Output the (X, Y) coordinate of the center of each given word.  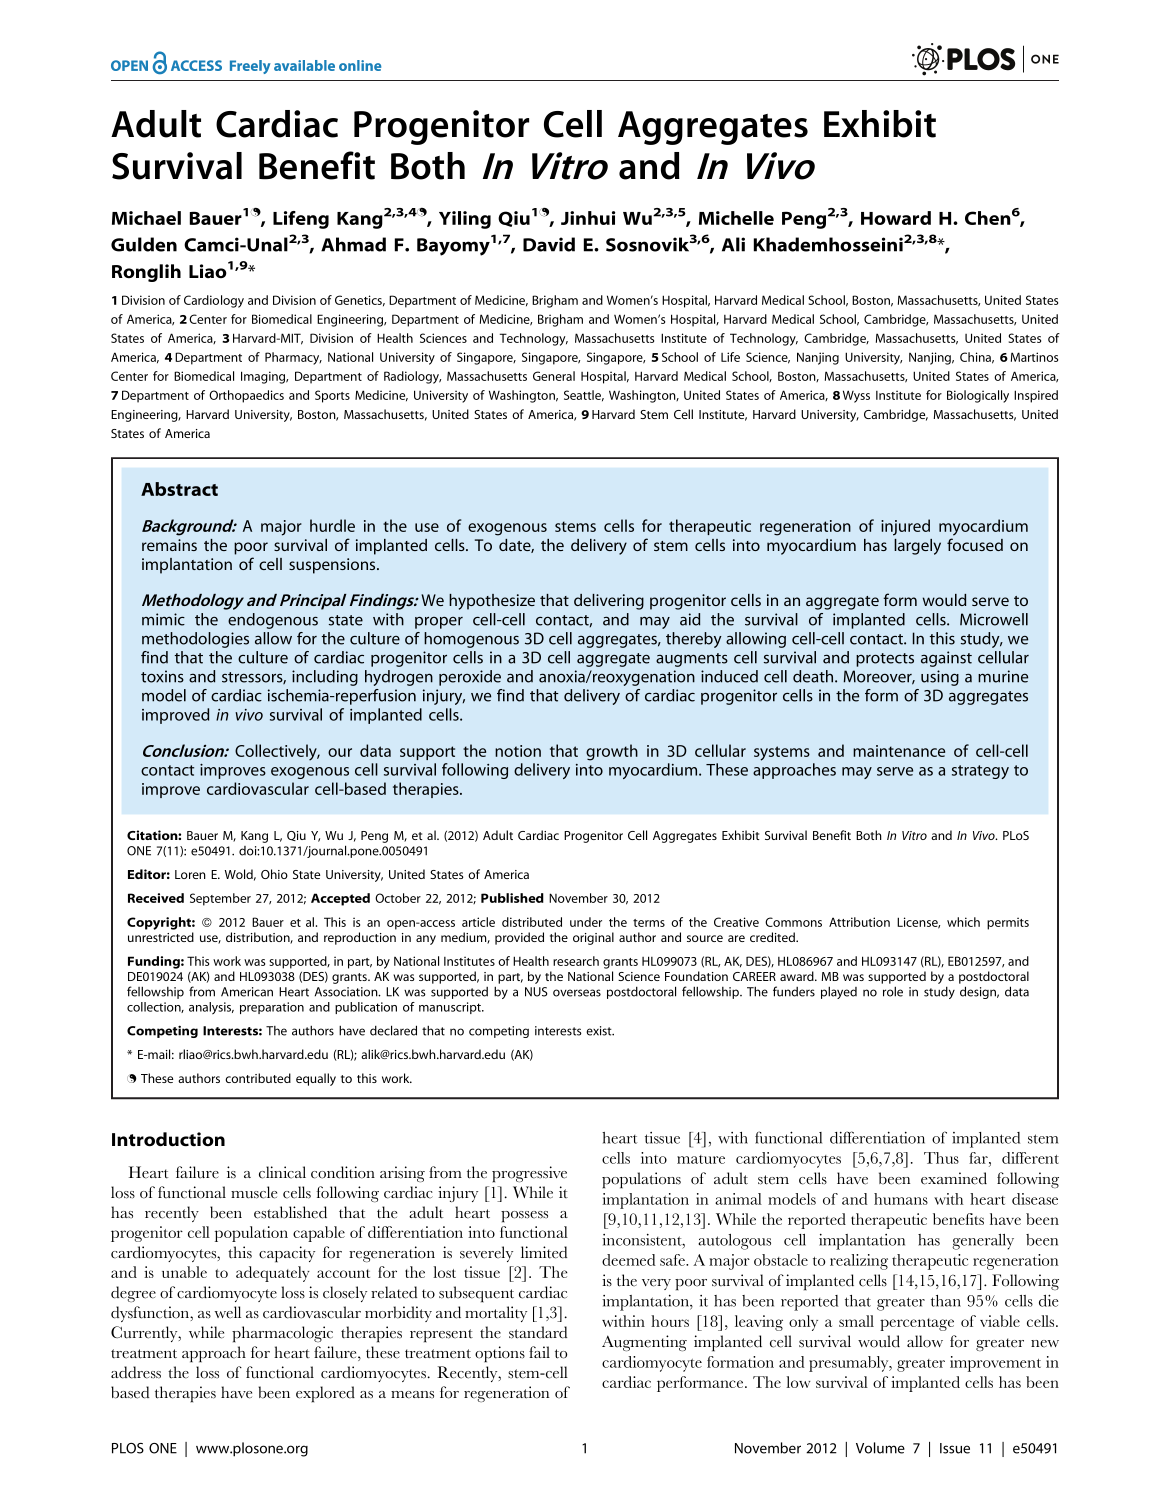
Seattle (584, 396)
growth (612, 752)
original (593, 938)
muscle (254, 1192)
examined (954, 1178)
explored (325, 1394)
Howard (896, 218)
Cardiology (214, 301)
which (963, 922)
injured (905, 527)
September (220, 899)
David (549, 244)
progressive (529, 1174)
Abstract (179, 489)
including (325, 678)
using (940, 678)
